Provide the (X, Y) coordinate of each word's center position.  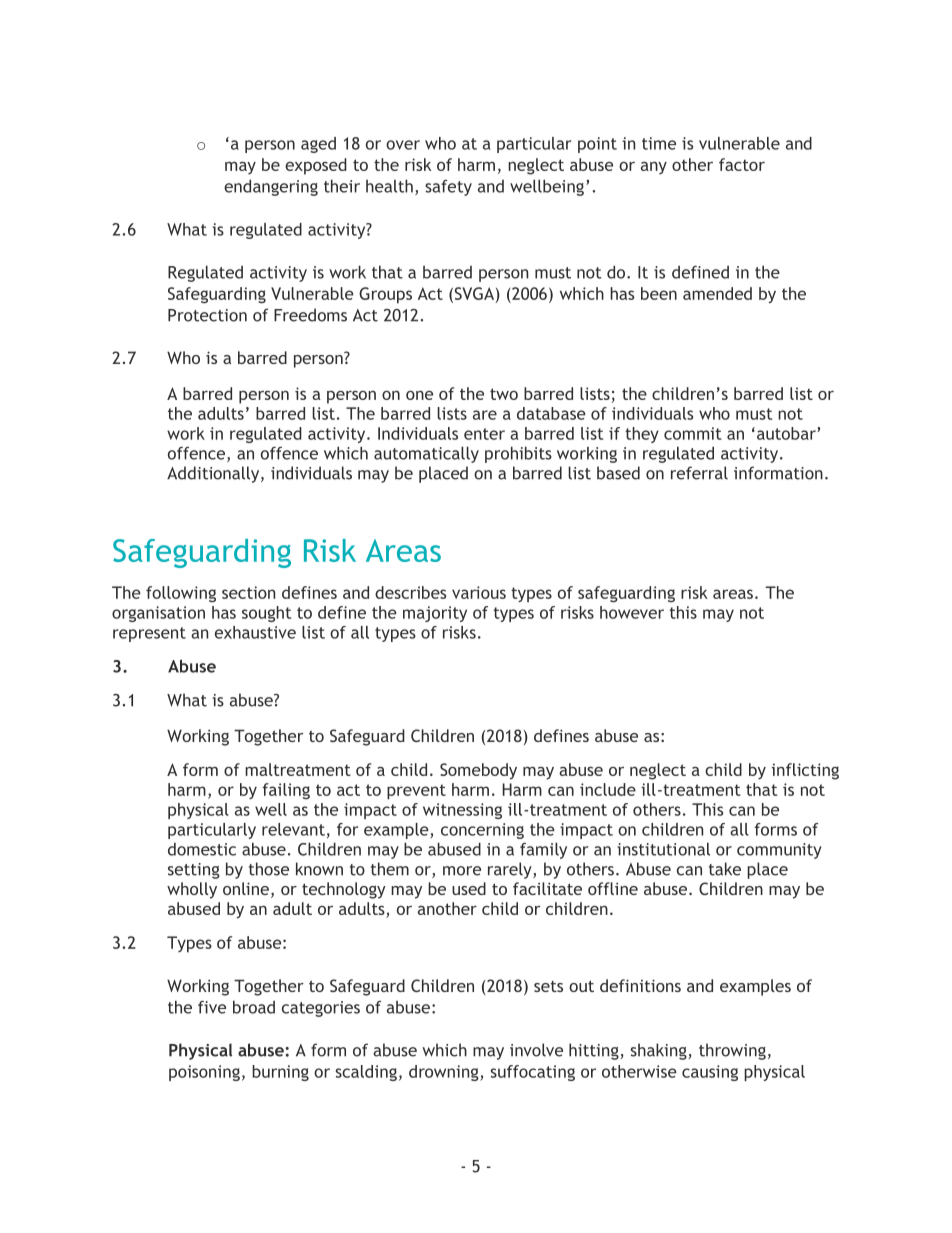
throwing (732, 1051)
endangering (271, 187)
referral (699, 473)
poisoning (204, 1073)
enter (484, 434)
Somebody (478, 771)
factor (742, 164)
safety (448, 188)
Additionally (214, 474)
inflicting (805, 771)
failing (286, 791)
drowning (445, 1073)
